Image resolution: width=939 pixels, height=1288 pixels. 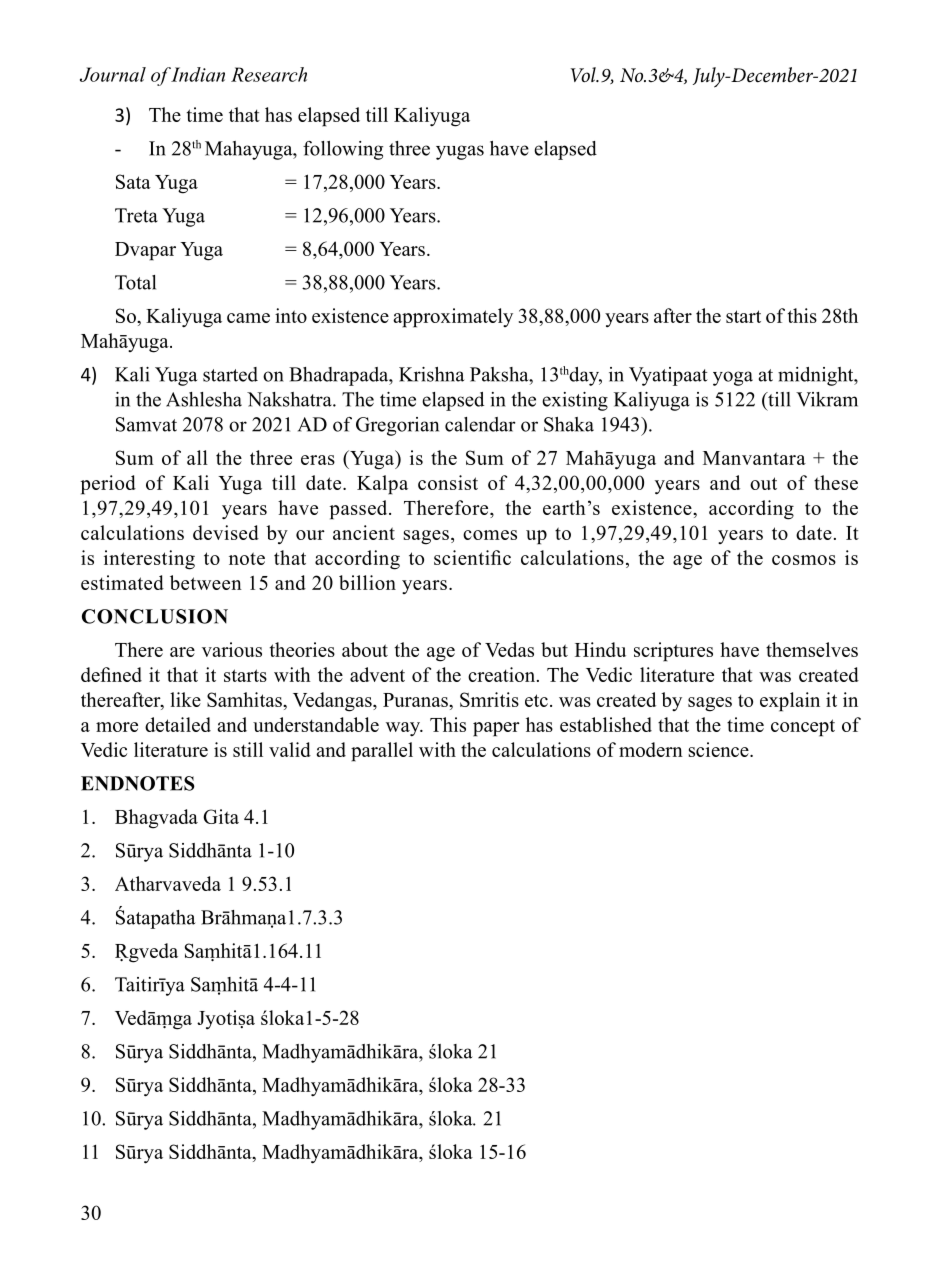 I want to click on parallel, so click(x=382, y=752).
